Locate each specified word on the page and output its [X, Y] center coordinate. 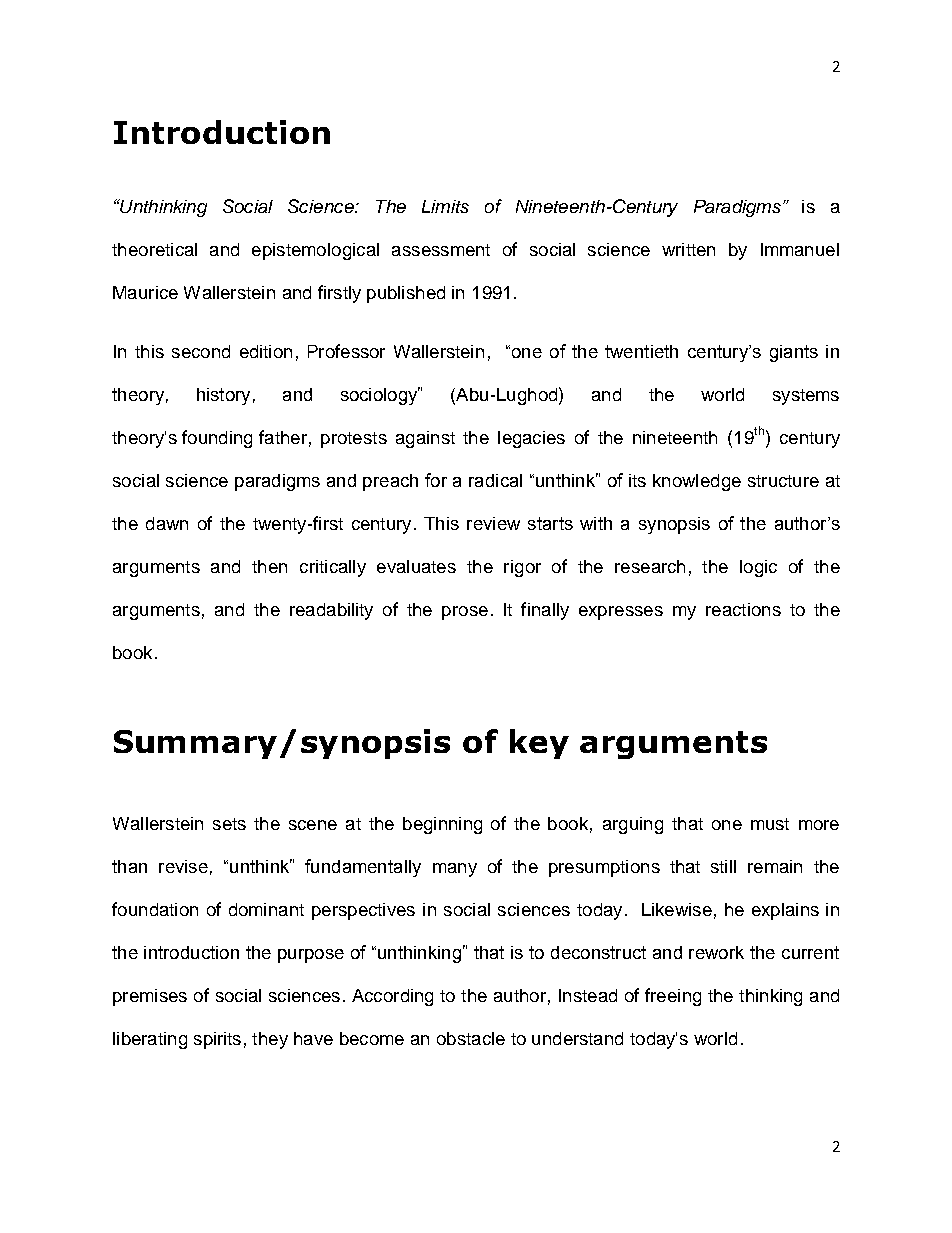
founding [217, 439]
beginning [442, 825]
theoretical [154, 249]
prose [465, 613]
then [269, 566]
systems [806, 397]
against [425, 439]
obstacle [471, 1038]
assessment [441, 250]
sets [229, 824]
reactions [743, 609]
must [770, 824]
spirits [217, 1040]
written [688, 249]
